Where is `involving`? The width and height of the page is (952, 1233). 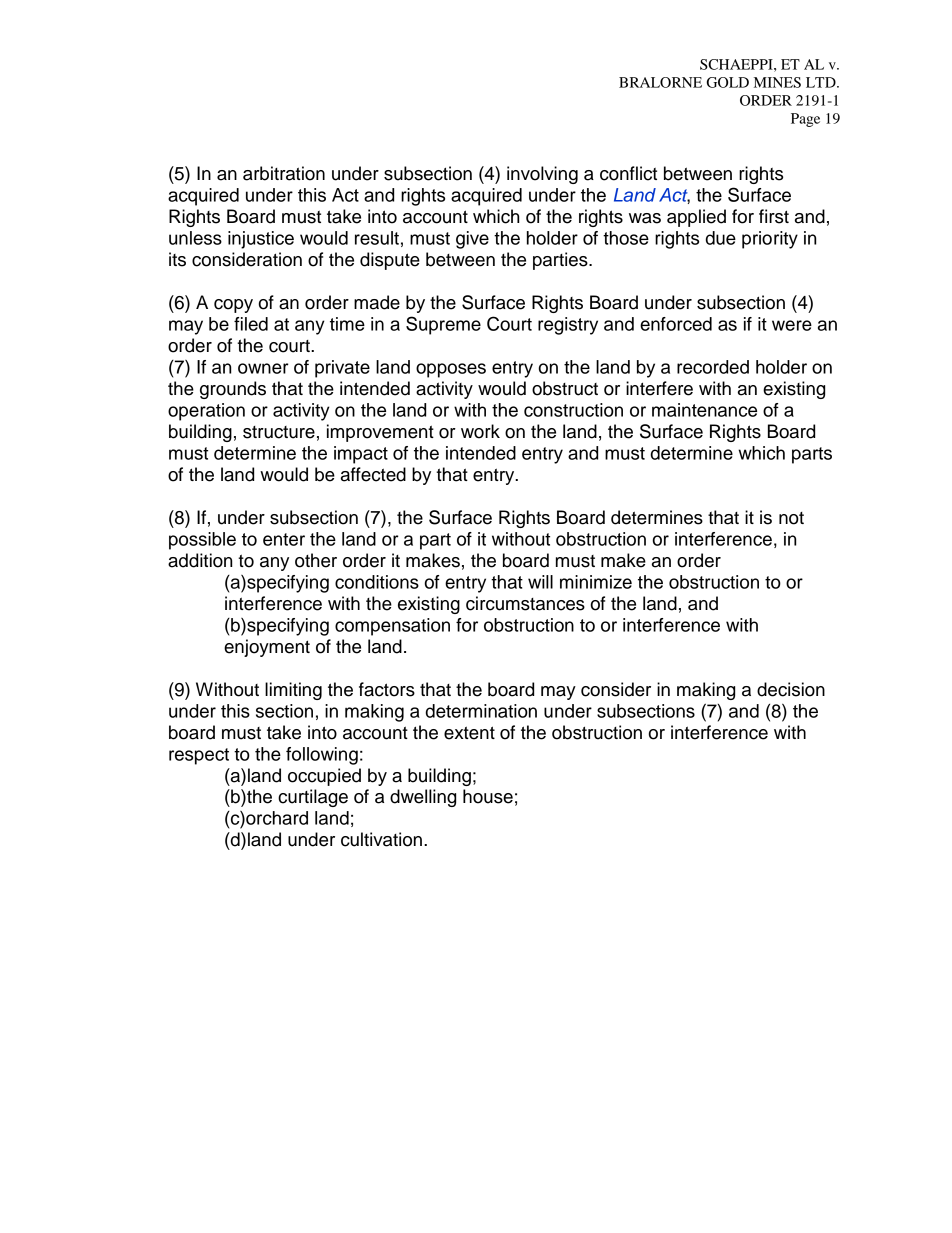 involving is located at coordinates (542, 175).
